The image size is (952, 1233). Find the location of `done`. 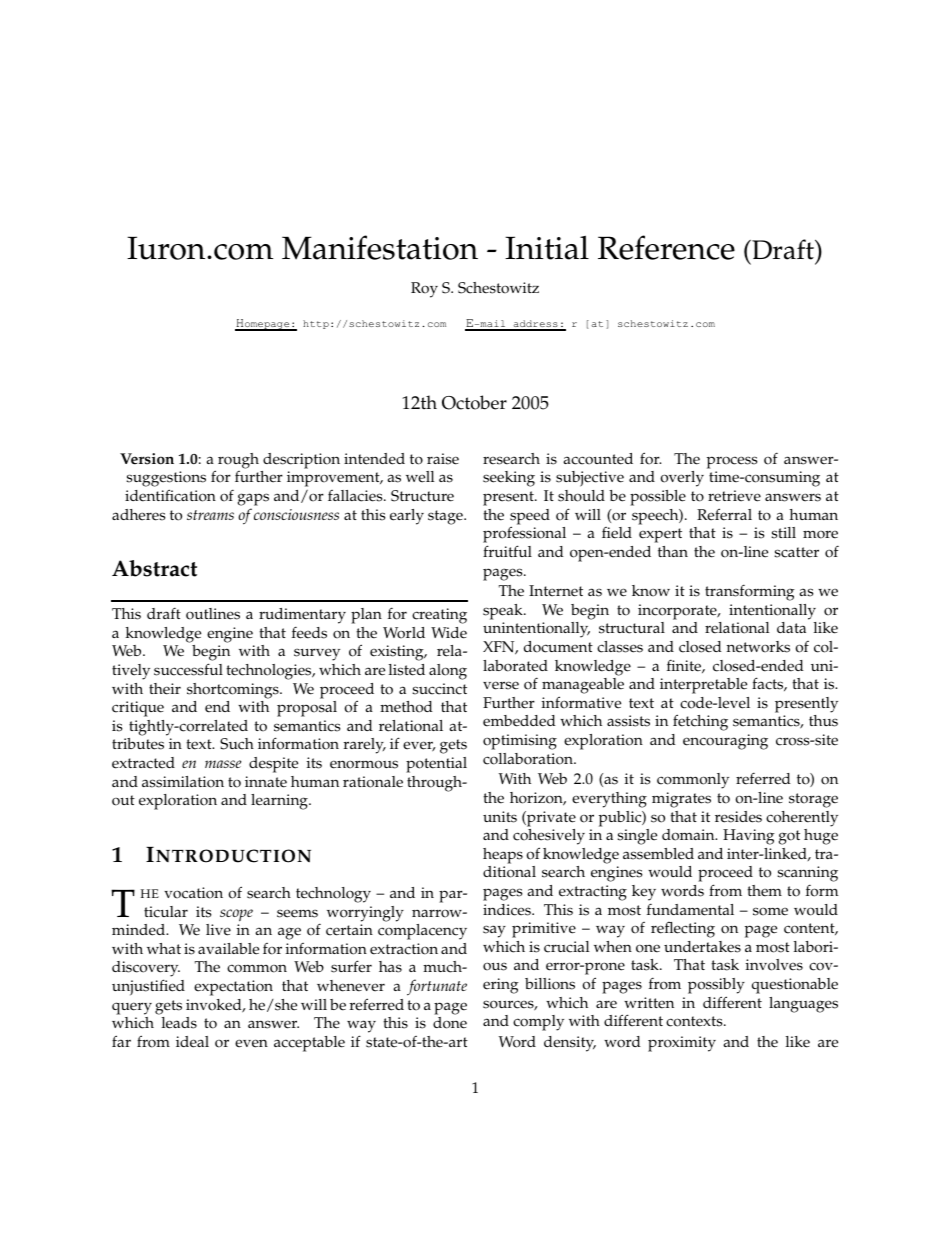

done is located at coordinates (450, 1023).
